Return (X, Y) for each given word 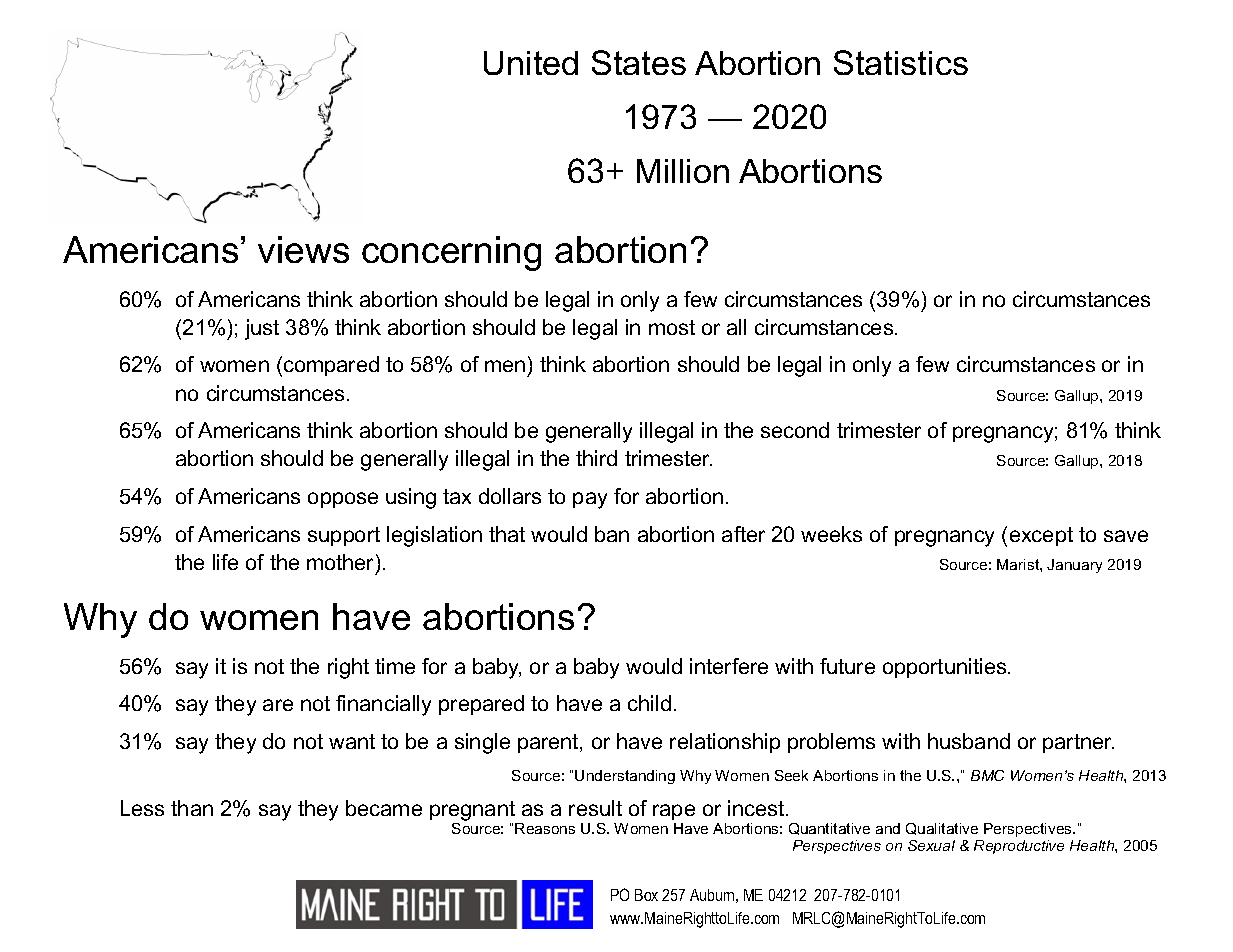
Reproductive (1019, 847)
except (1041, 536)
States (639, 62)
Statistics (901, 62)
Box (646, 895)
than (192, 808)
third (596, 458)
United (531, 63)
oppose (343, 500)
